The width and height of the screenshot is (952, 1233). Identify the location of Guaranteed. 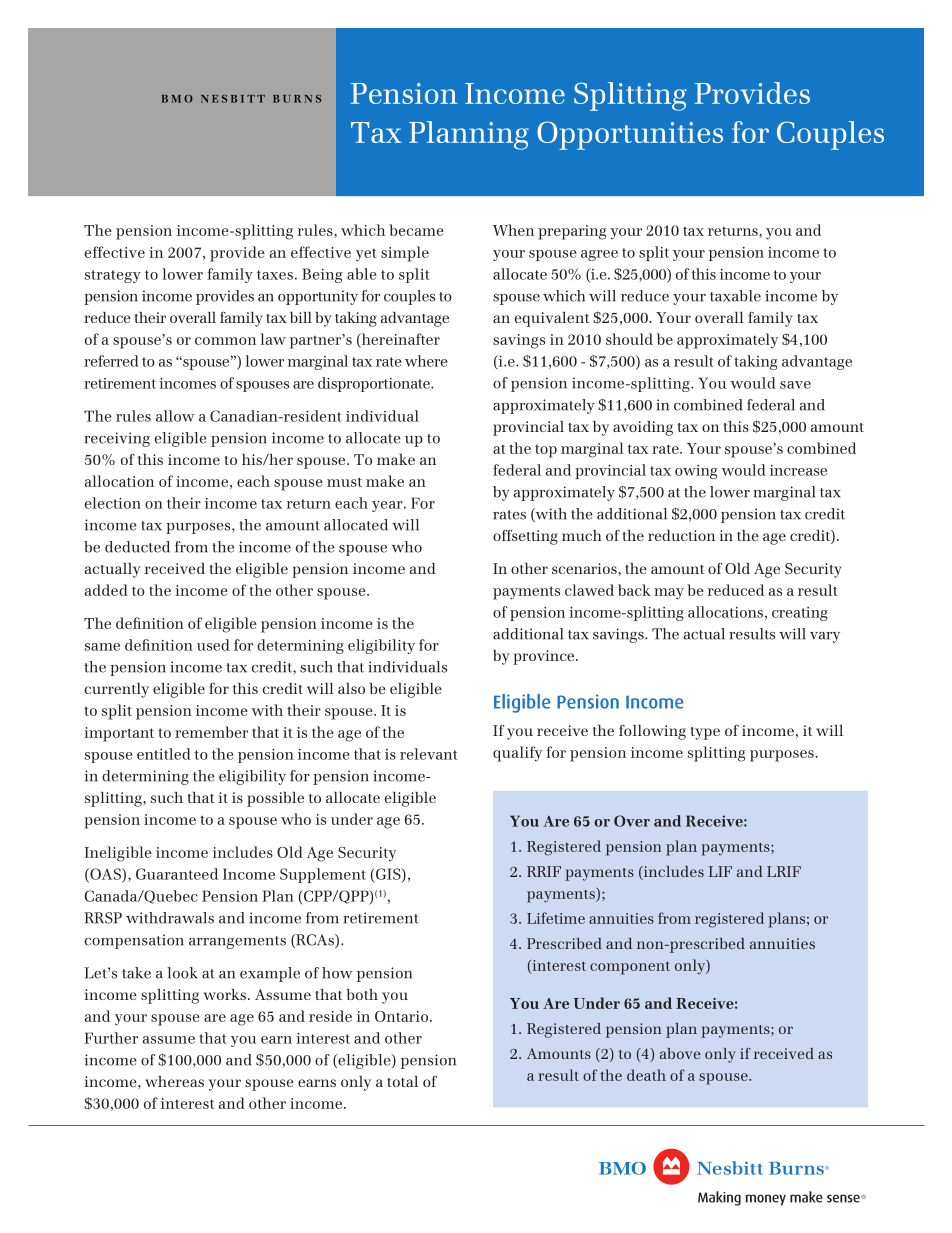
(177, 874).
